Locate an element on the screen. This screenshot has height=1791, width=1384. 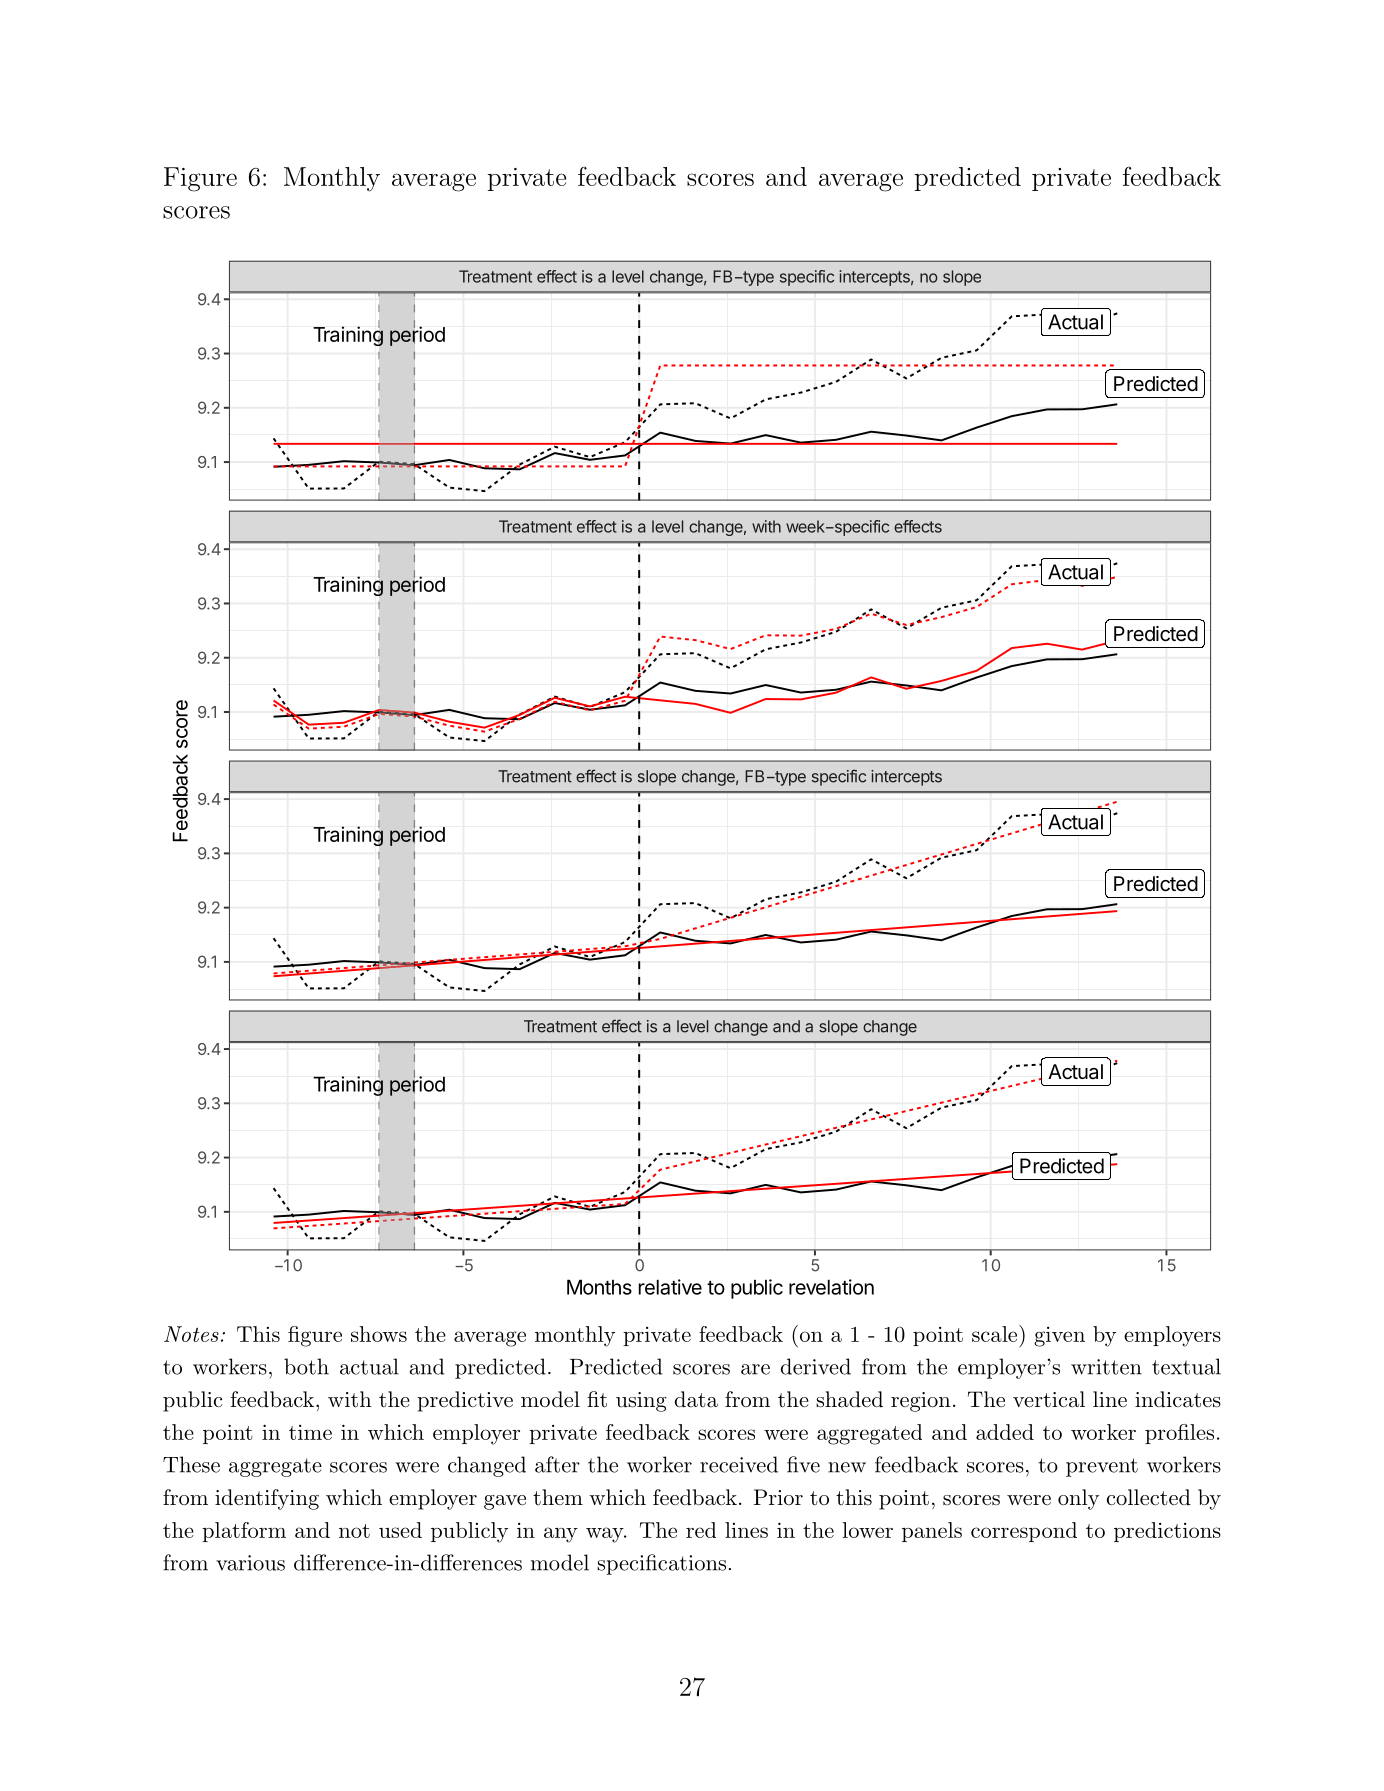
using is located at coordinates (641, 1402).
